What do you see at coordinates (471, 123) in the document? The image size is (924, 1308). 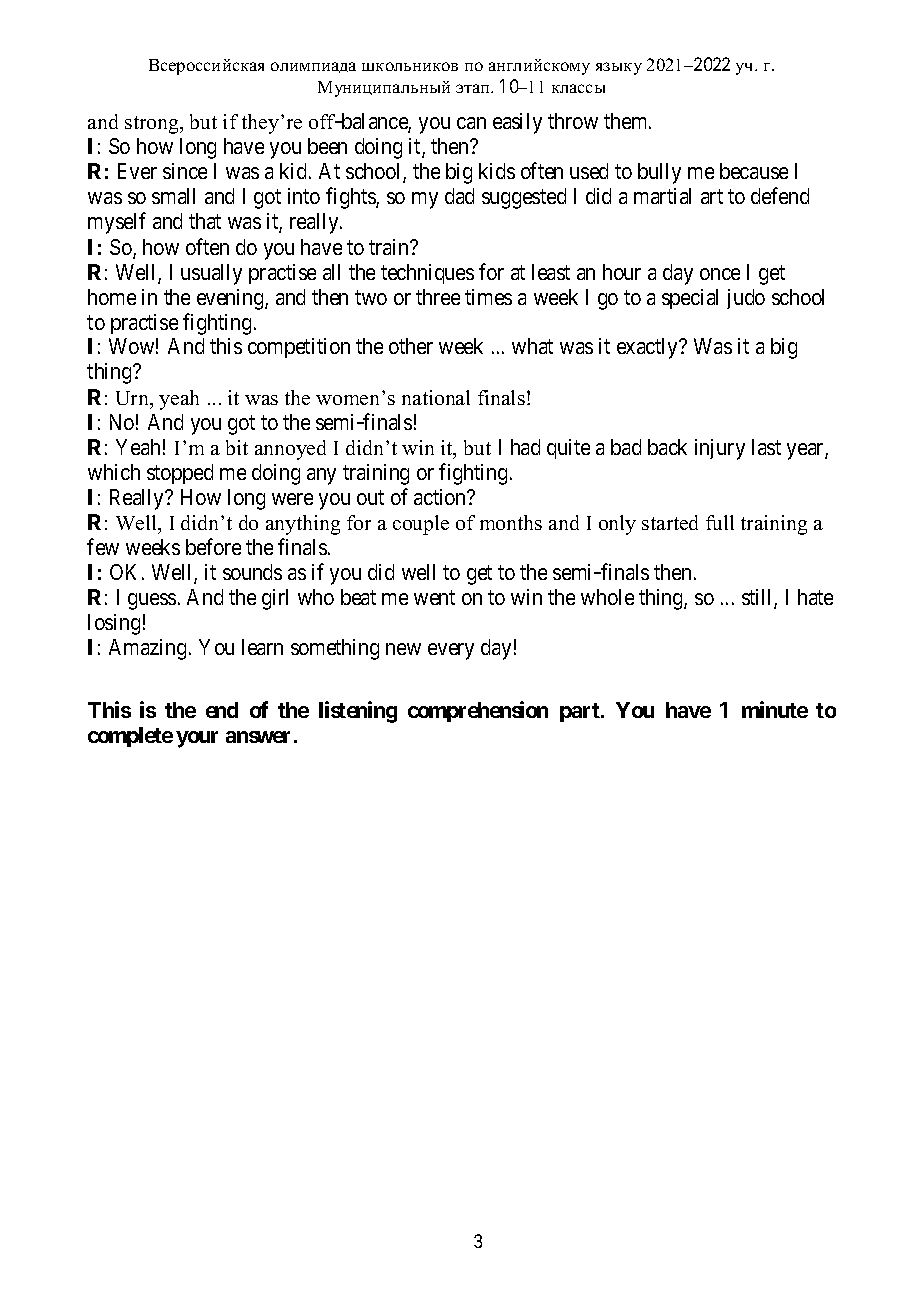 I see `can` at bounding box center [471, 123].
